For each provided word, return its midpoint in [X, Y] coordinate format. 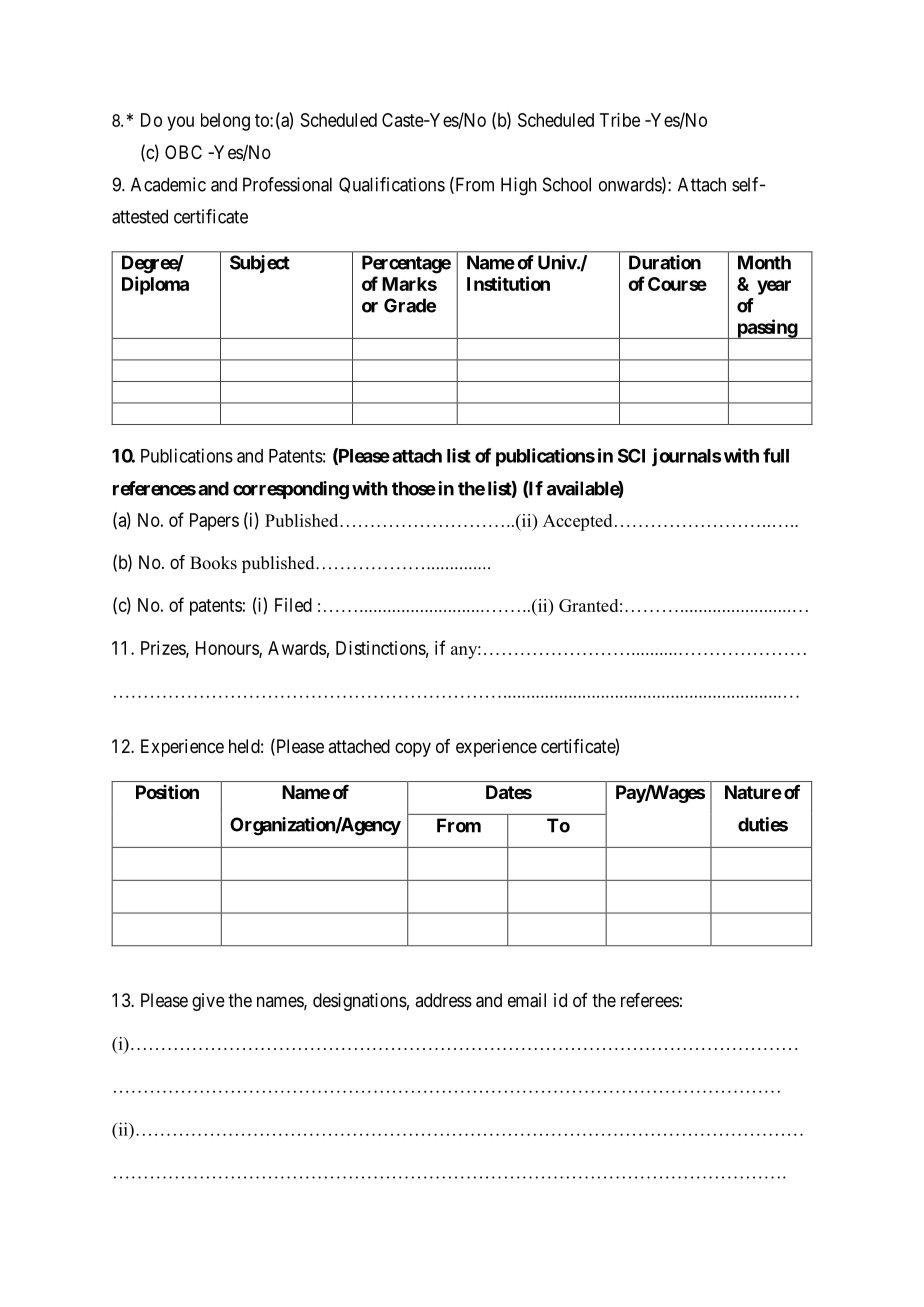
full [776, 455]
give [208, 1002]
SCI [631, 456]
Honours [228, 649]
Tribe [620, 120]
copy [413, 749]
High [519, 186]
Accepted [577, 522]
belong [225, 122]
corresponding [291, 490]
